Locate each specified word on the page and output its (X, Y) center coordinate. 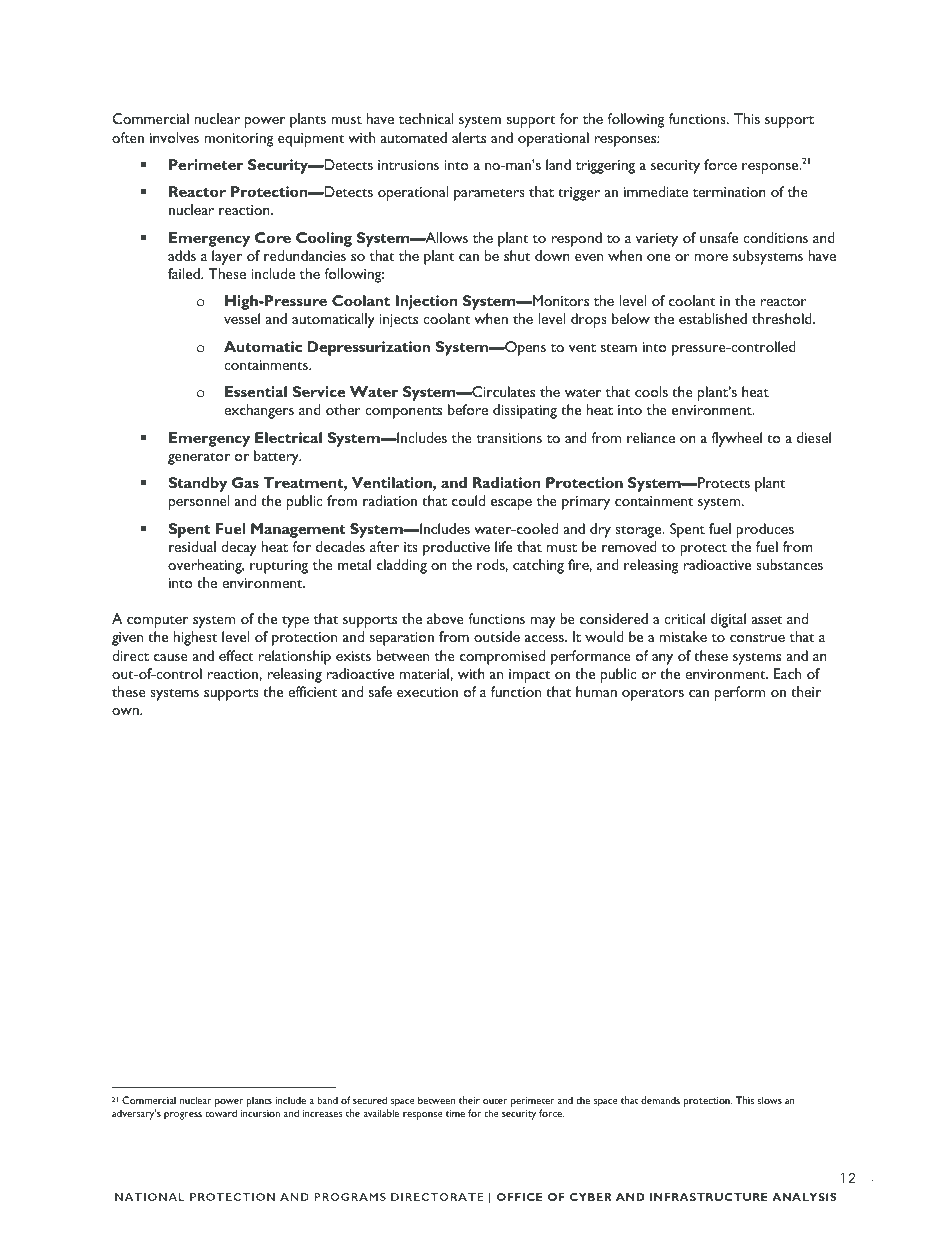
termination (729, 192)
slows (769, 1100)
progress (183, 1116)
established (713, 318)
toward (221, 1113)
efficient (312, 691)
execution (427, 692)
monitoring (239, 140)
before (468, 409)
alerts (469, 137)
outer (495, 1101)
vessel (242, 318)
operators (653, 695)
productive (456, 548)
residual (192, 546)
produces (765, 530)
